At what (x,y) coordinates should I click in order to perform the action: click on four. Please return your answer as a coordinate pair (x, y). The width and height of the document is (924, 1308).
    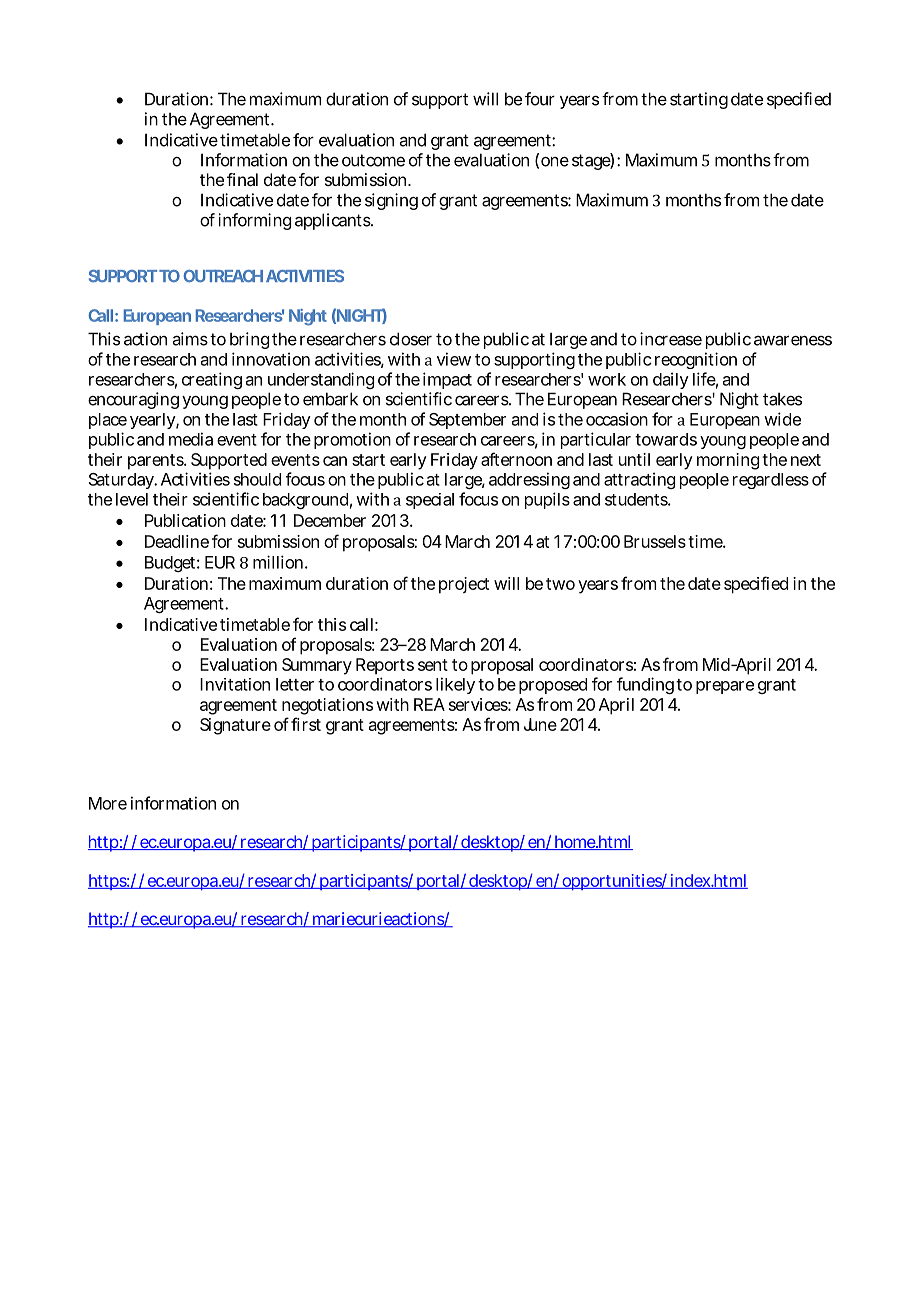
    Looking at the image, I should click on (540, 99).
